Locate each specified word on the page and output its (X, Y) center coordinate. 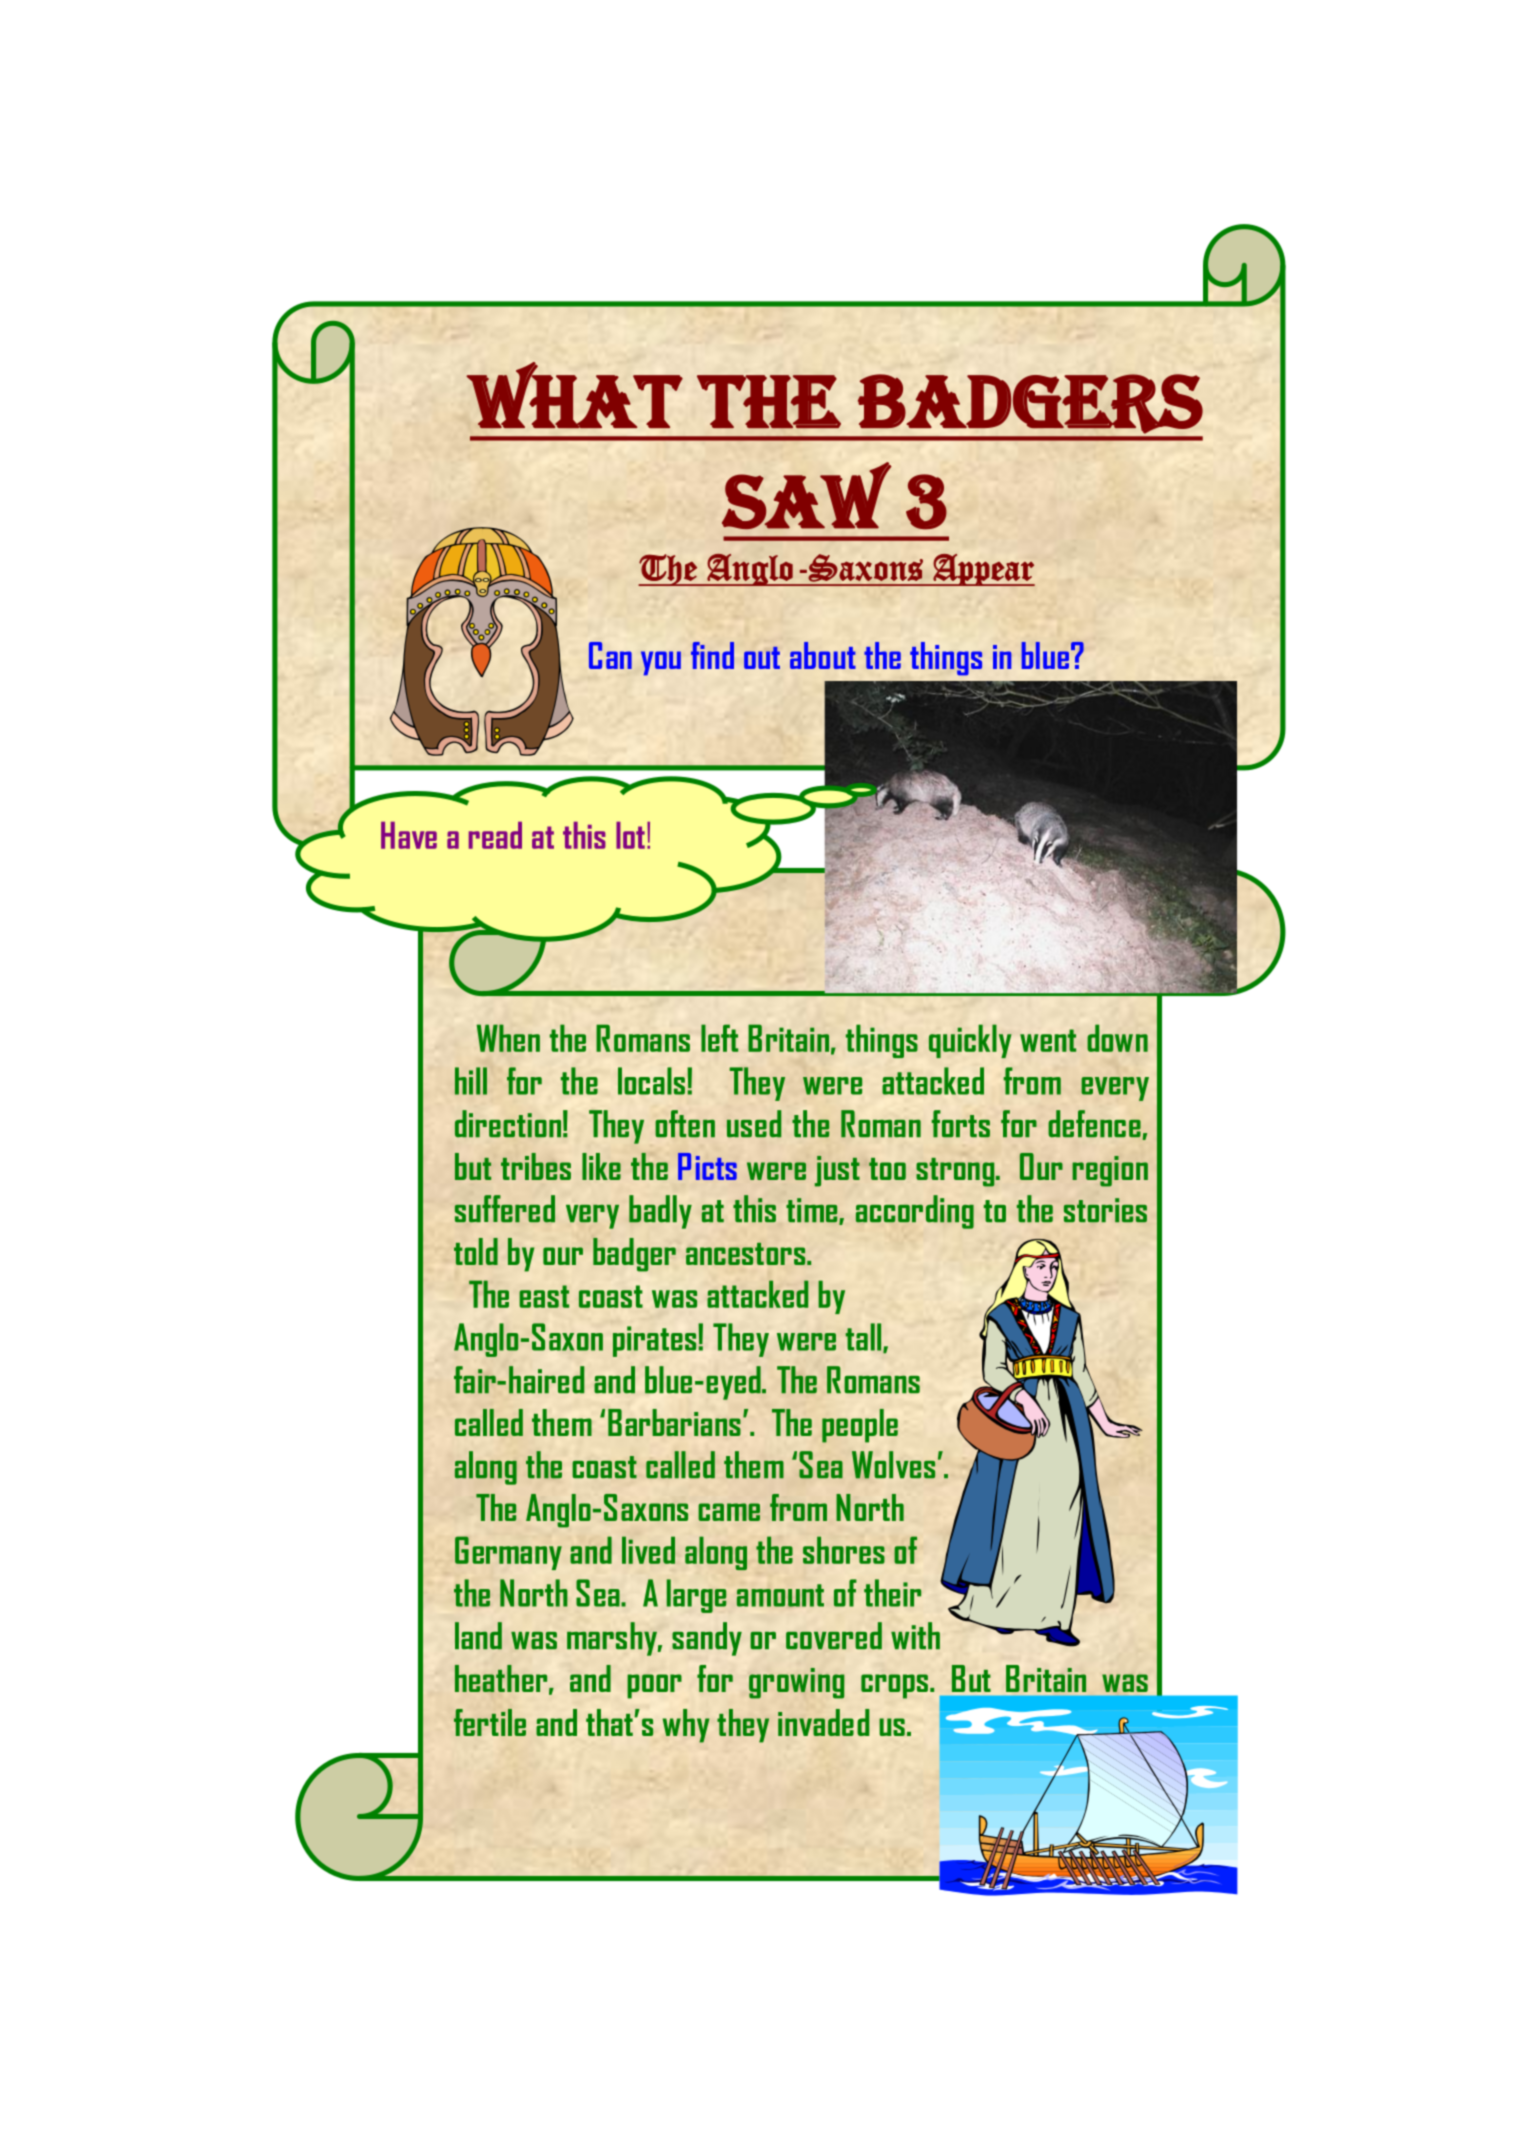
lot (630, 835)
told (476, 1251)
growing (796, 1683)
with (915, 1636)
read (495, 835)
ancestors (747, 1254)
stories (1105, 1210)
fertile (490, 1722)
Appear (983, 570)
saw (806, 495)
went (1048, 1040)
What (574, 395)
